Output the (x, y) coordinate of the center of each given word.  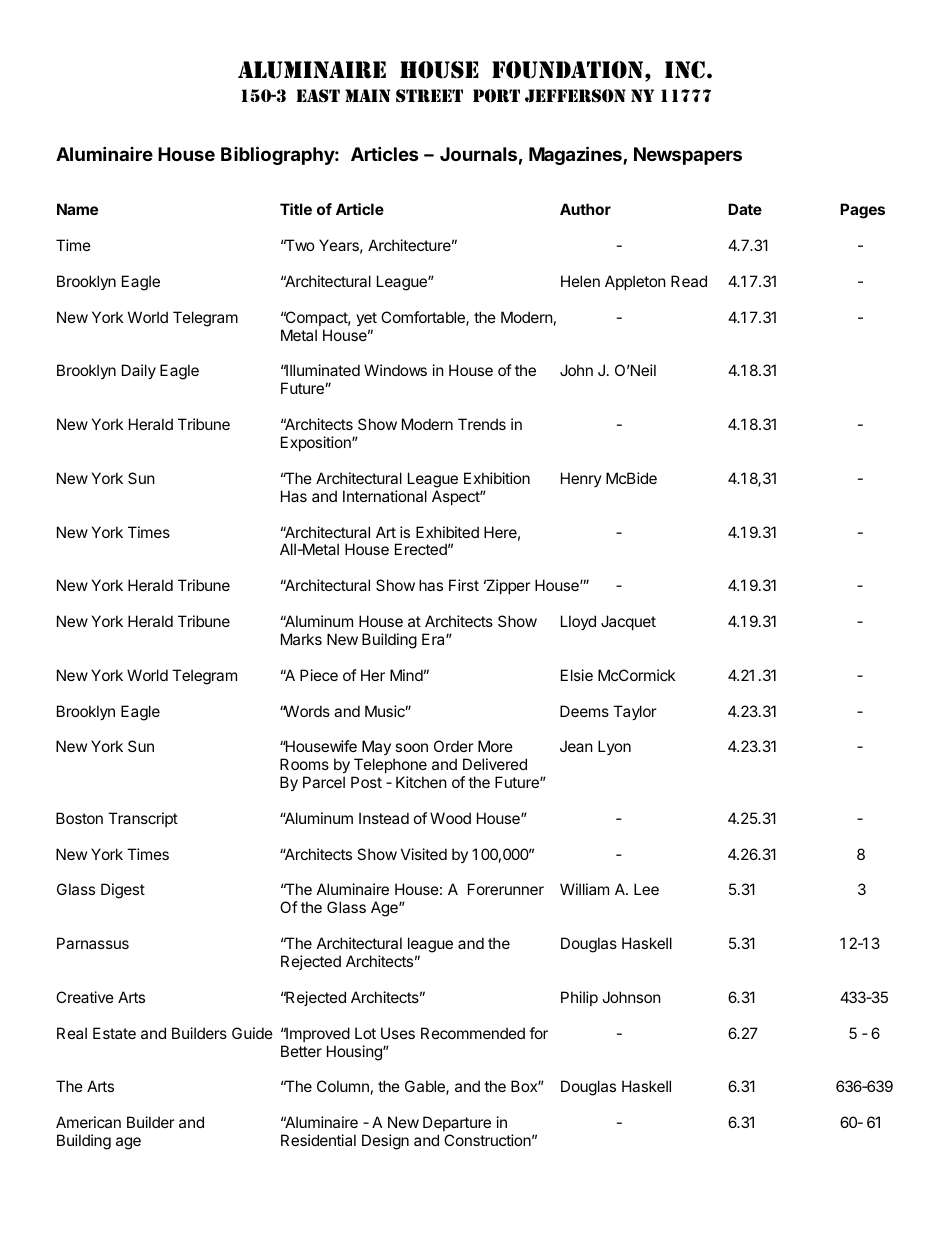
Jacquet (628, 622)
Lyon (614, 747)
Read (689, 281)
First (464, 585)
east (318, 95)
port (496, 96)
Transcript (143, 819)
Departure (457, 1125)
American (88, 1122)
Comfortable (424, 318)
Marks (301, 639)
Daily (139, 371)
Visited (424, 854)
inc (685, 70)
